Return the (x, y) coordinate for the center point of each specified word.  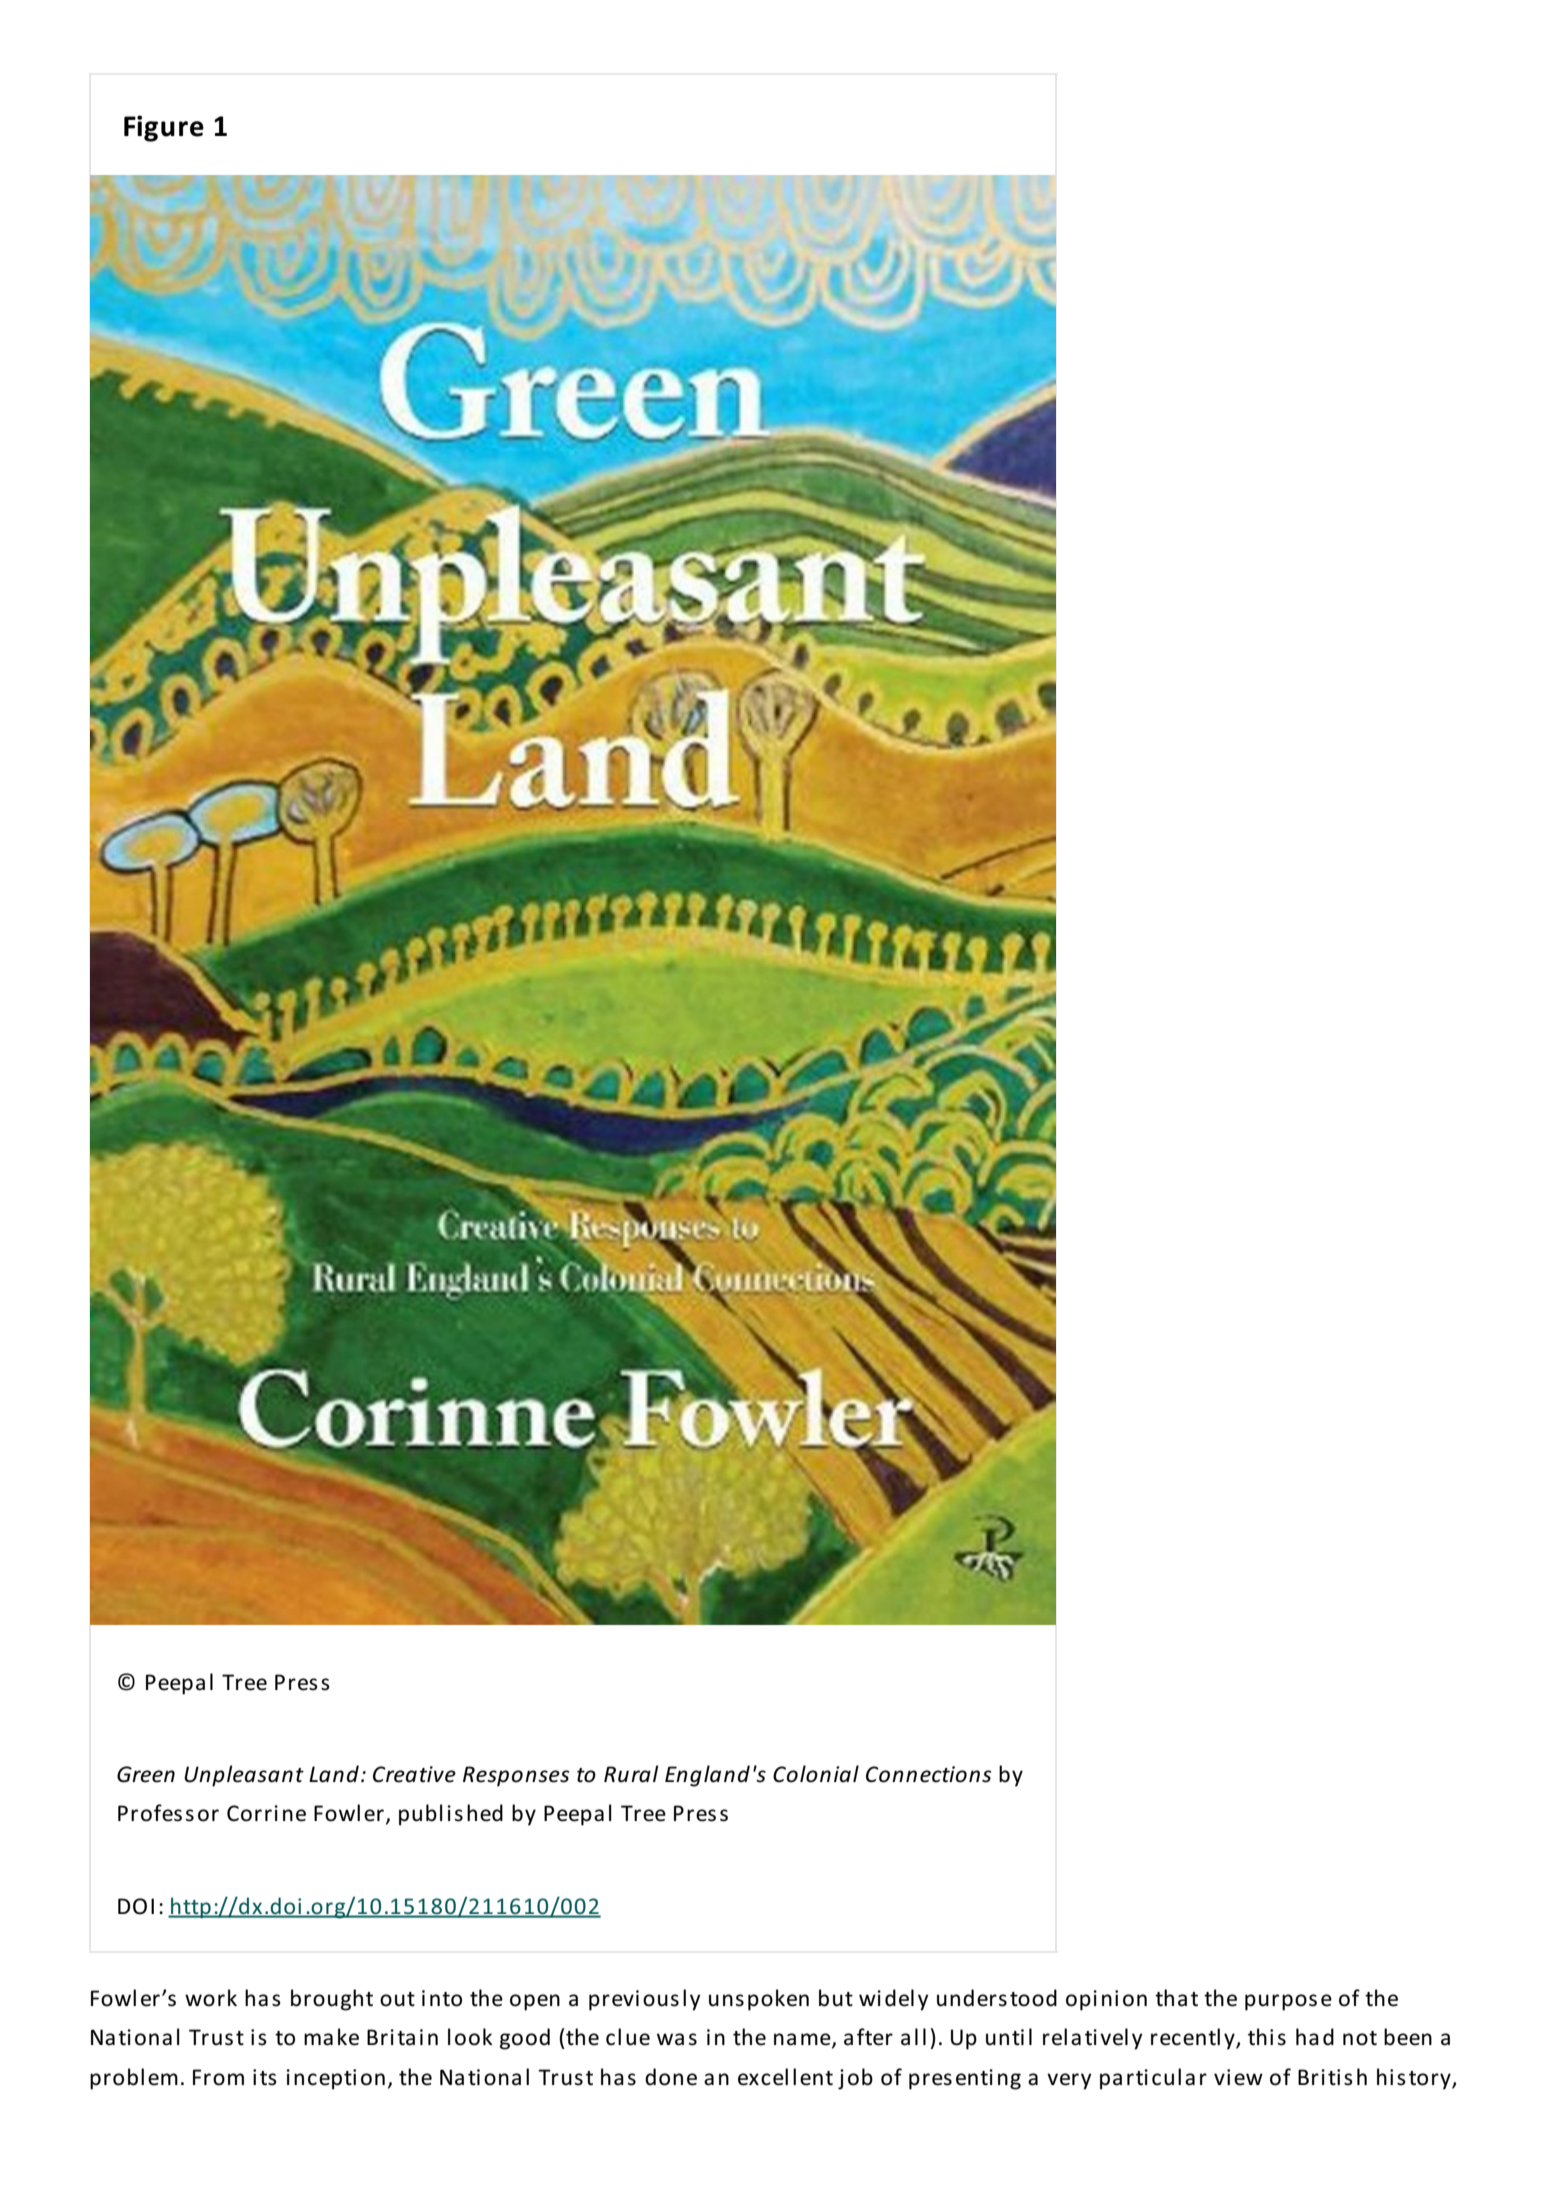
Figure (164, 128)
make (331, 2037)
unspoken (759, 2000)
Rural (631, 1774)
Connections (928, 1774)
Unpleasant (244, 1776)
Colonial (816, 1774)
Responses (516, 1776)
